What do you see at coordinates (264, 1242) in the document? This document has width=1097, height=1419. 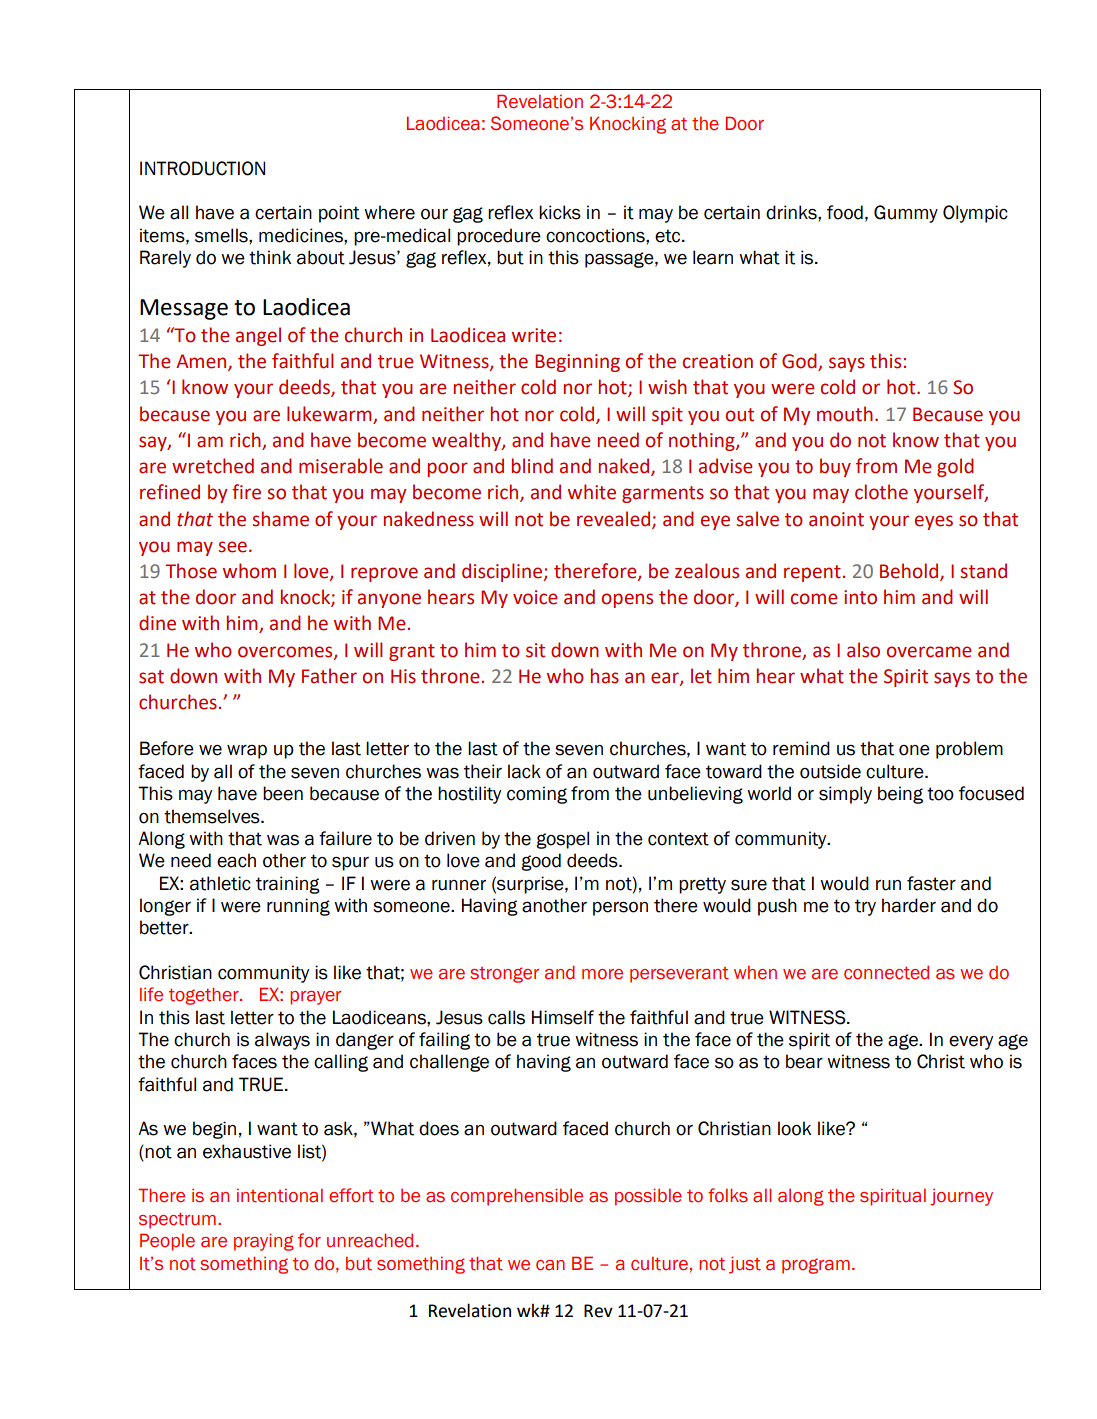 I see `praying` at bounding box center [264, 1242].
